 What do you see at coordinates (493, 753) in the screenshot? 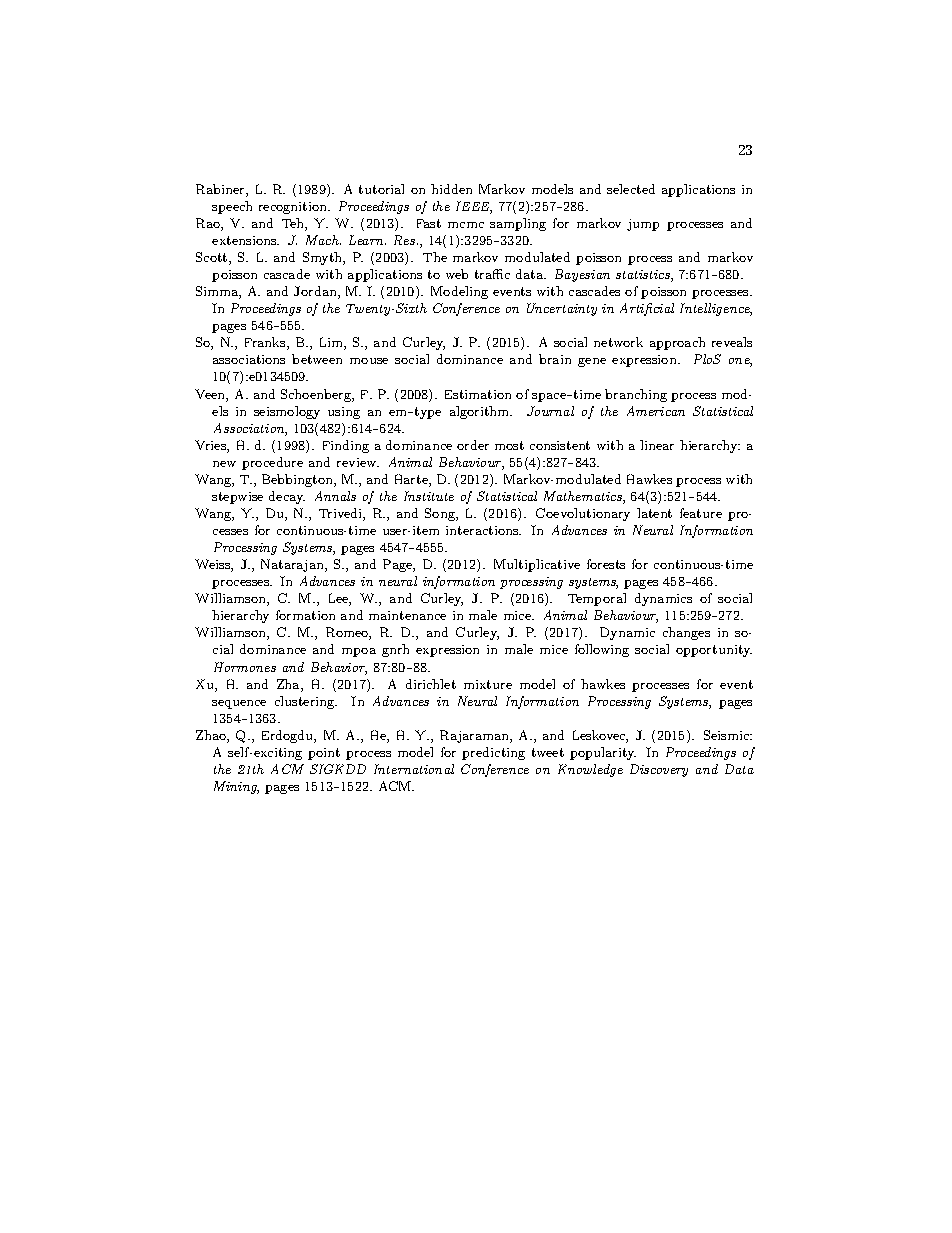
I see `predicting` at bounding box center [493, 753].
